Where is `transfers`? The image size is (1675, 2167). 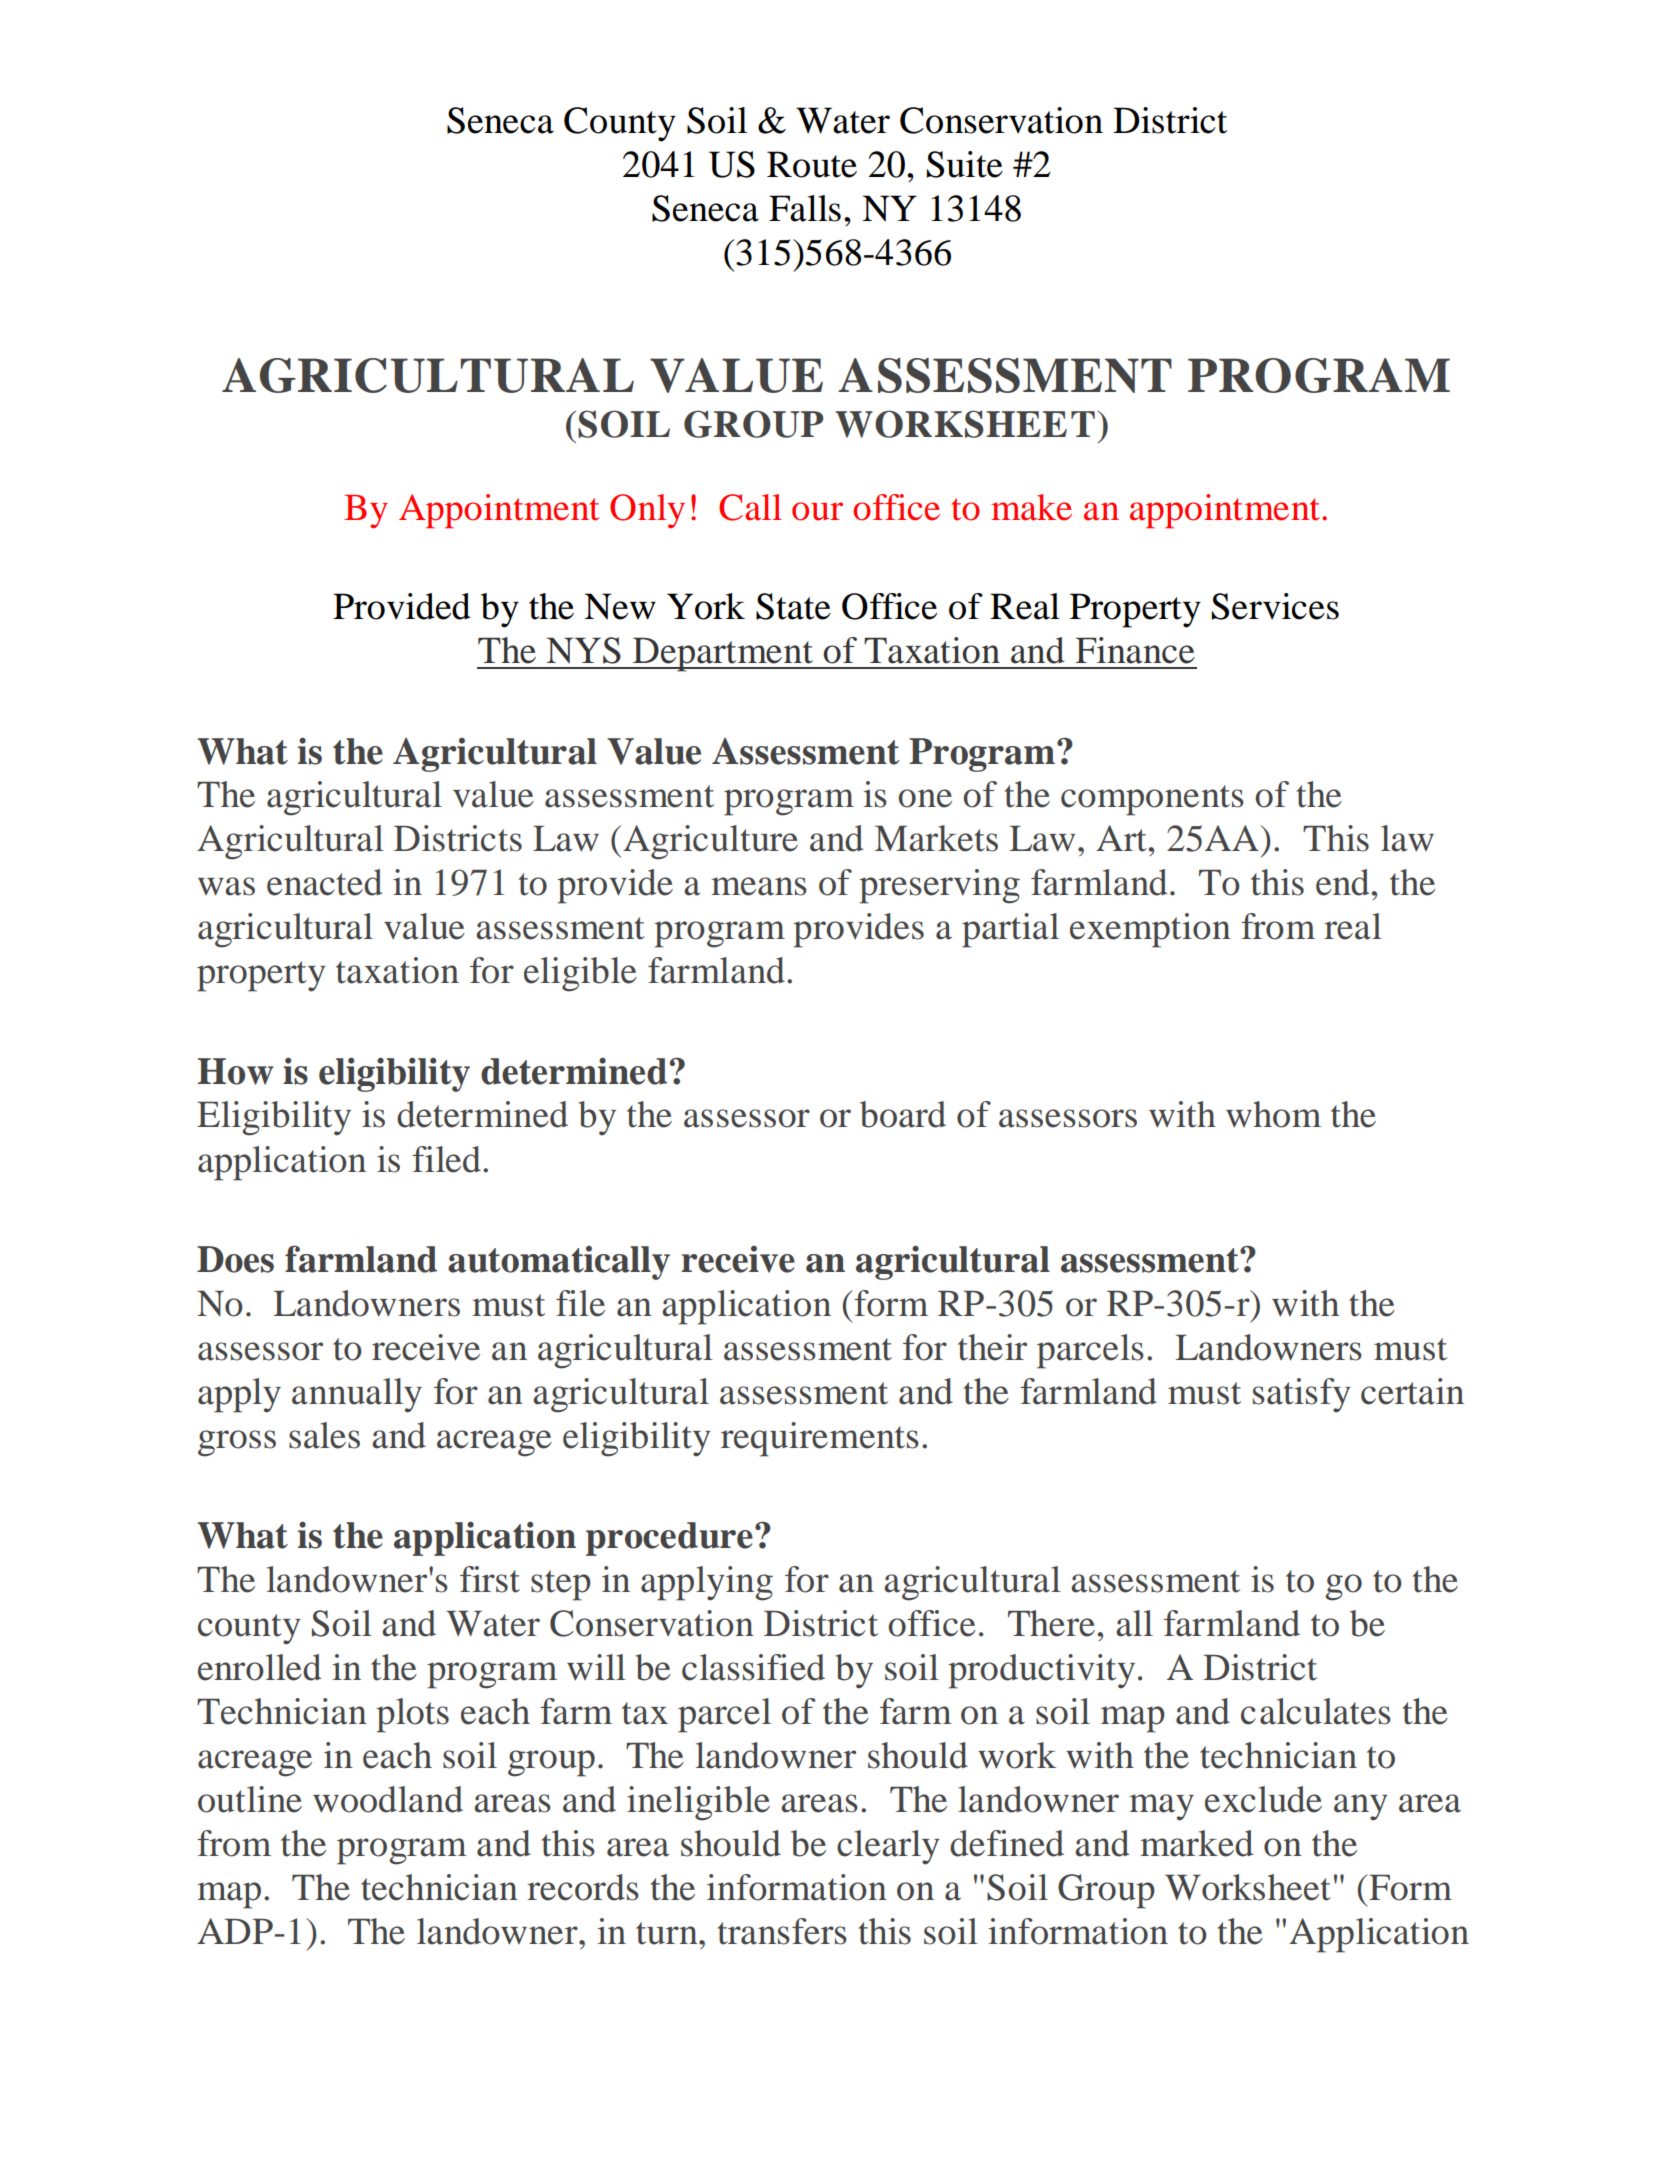 transfers is located at coordinates (782, 1931).
